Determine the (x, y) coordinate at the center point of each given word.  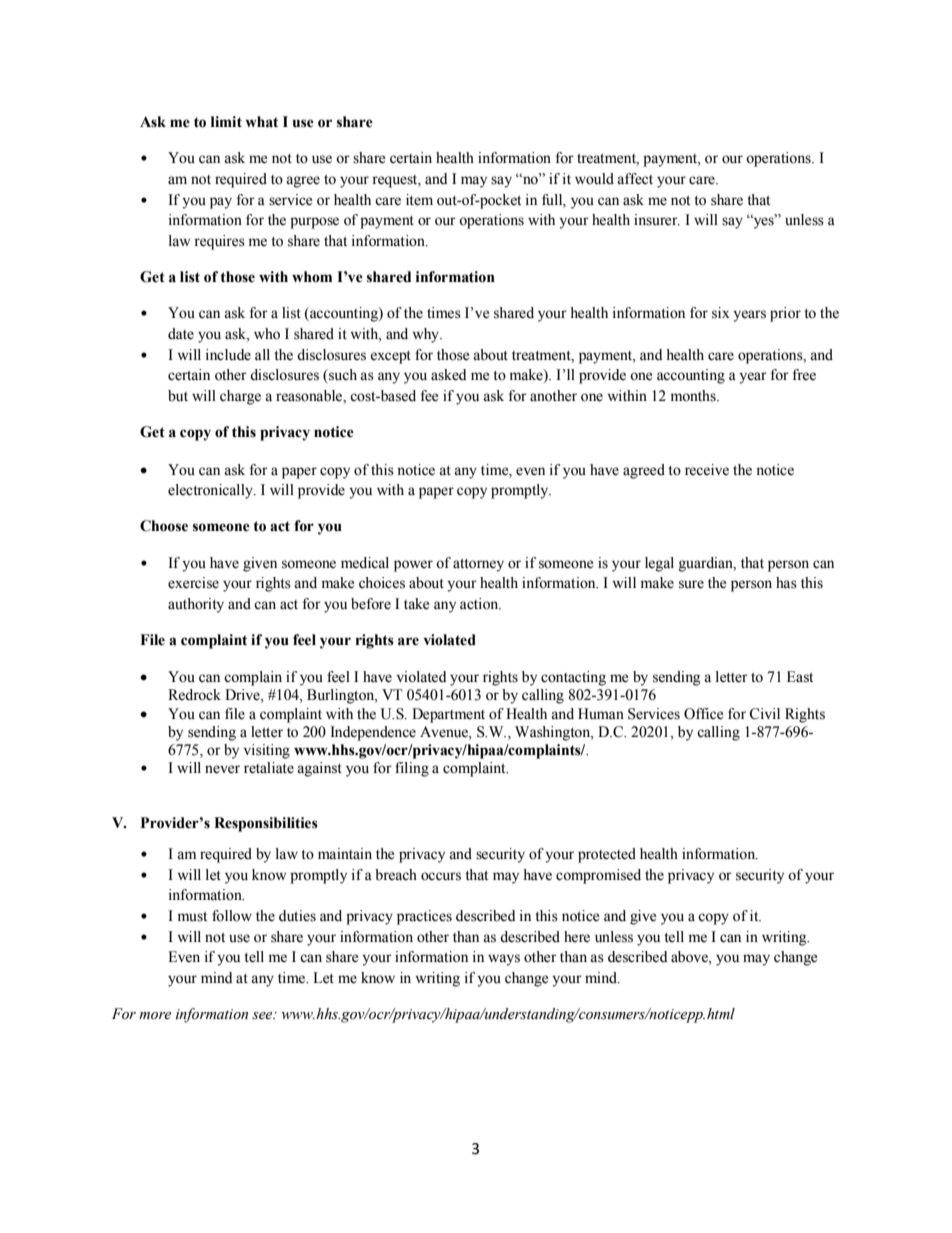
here (577, 937)
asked (448, 375)
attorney (478, 565)
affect (635, 179)
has (786, 583)
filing (412, 769)
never (222, 769)
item (419, 200)
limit (226, 122)
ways (504, 960)
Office (703, 714)
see (263, 1016)
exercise (193, 583)
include (228, 355)
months (694, 396)
